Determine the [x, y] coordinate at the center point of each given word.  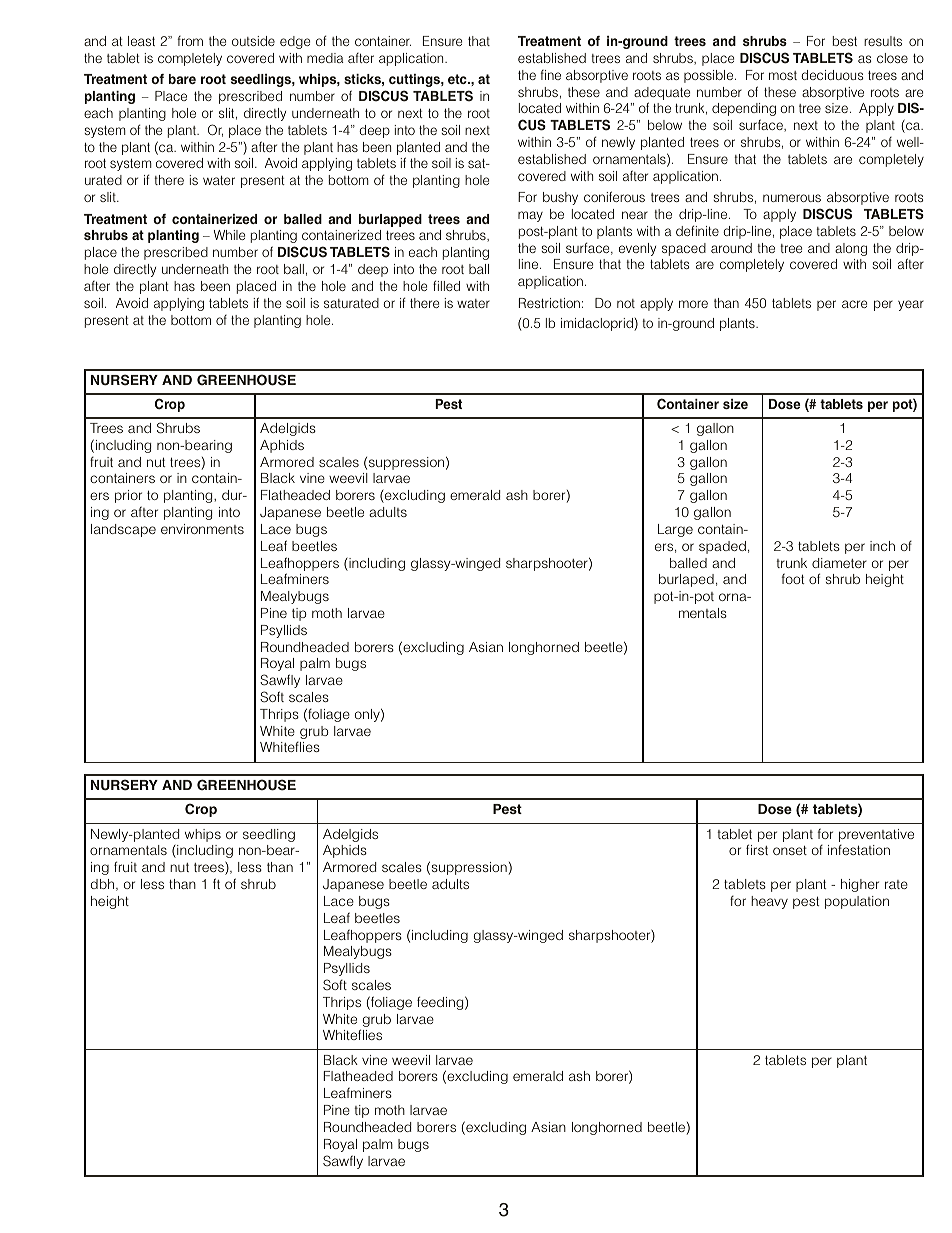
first [757, 849]
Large [675, 530]
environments [202, 529]
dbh [104, 885]
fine [550, 75]
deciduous [832, 75]
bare [182, 79]
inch [882, 546]
